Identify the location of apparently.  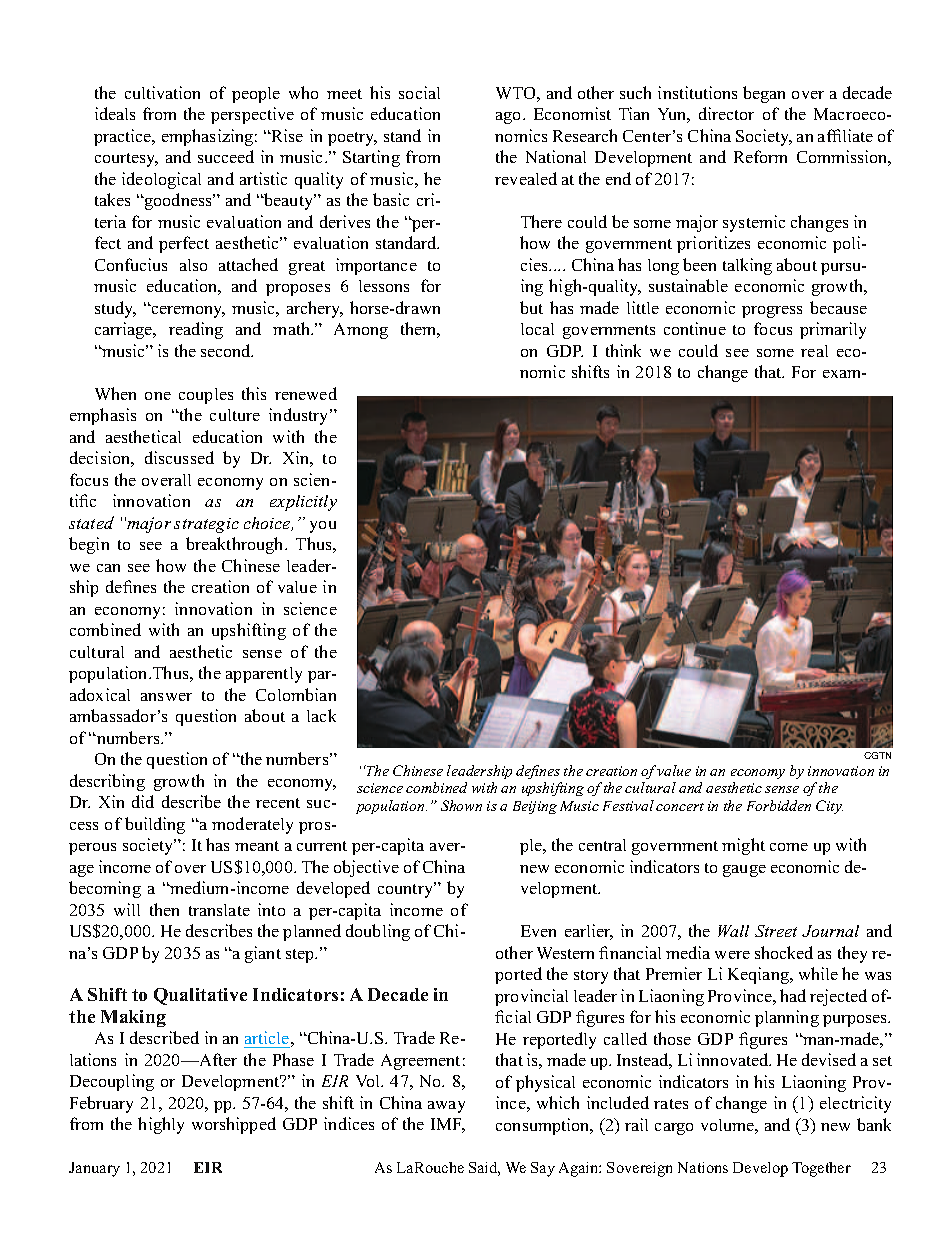
(264, 675).
